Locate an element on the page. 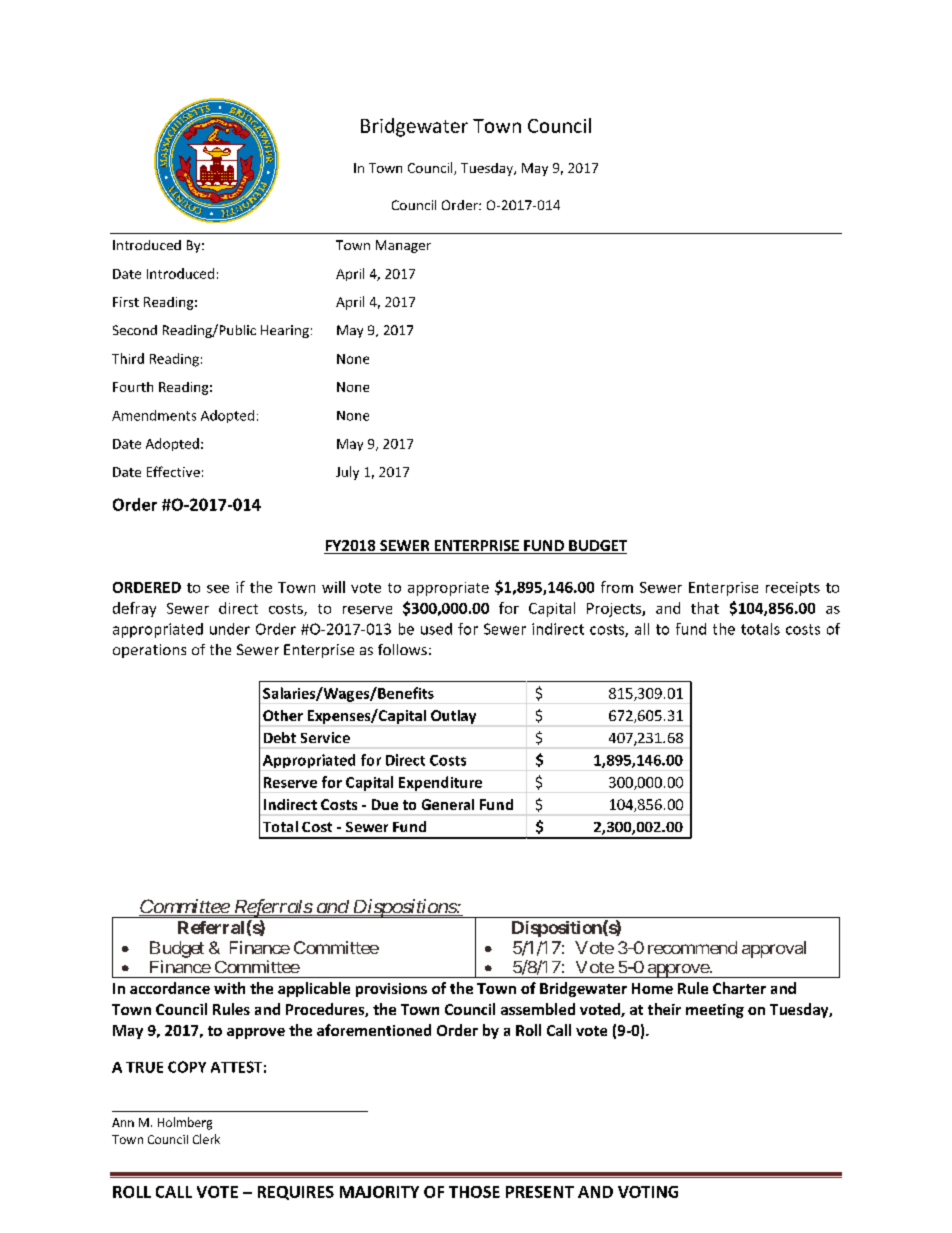  provisions is located at coordinates (391, 990).
